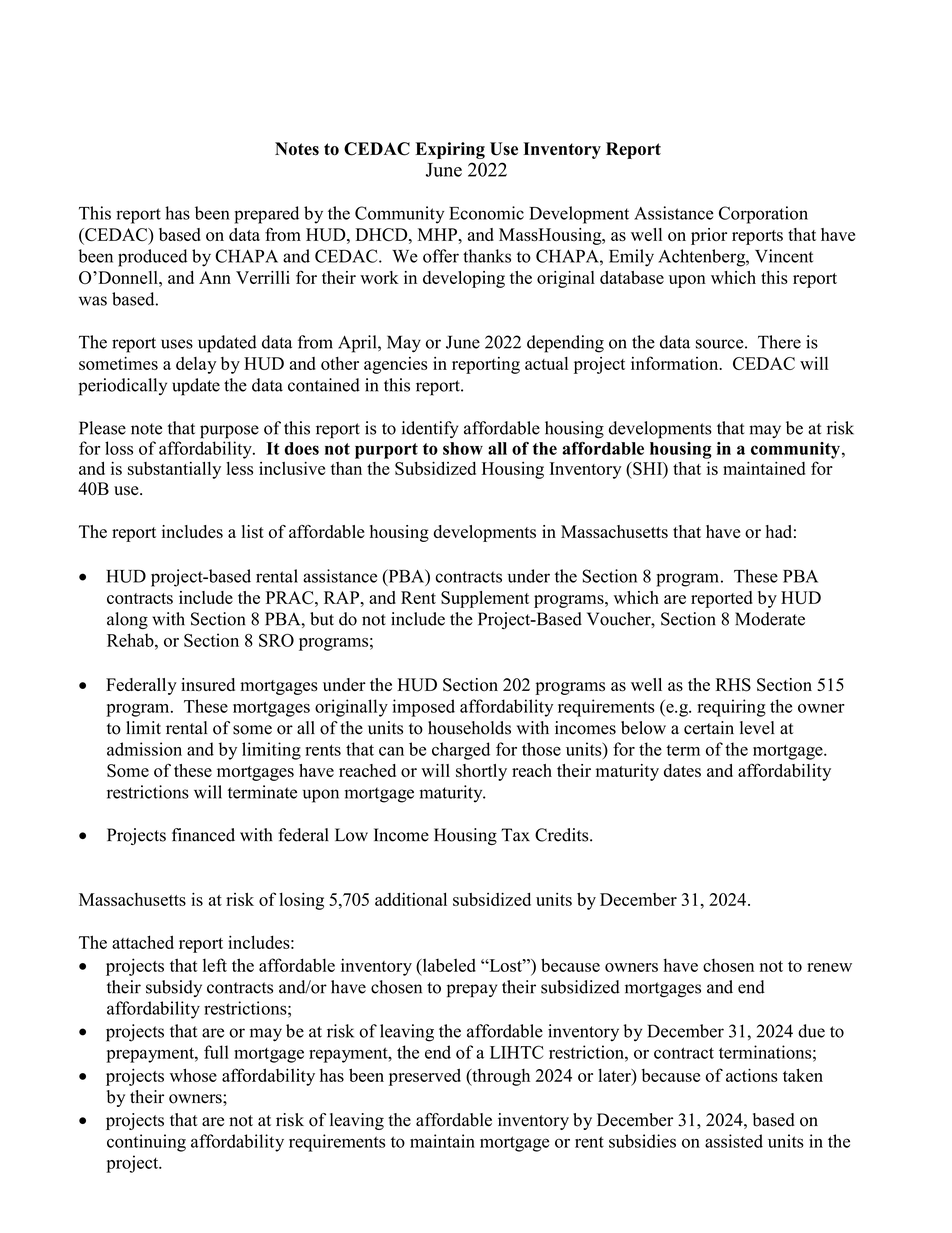  I want to click on Corporation, so click(763, 215).
